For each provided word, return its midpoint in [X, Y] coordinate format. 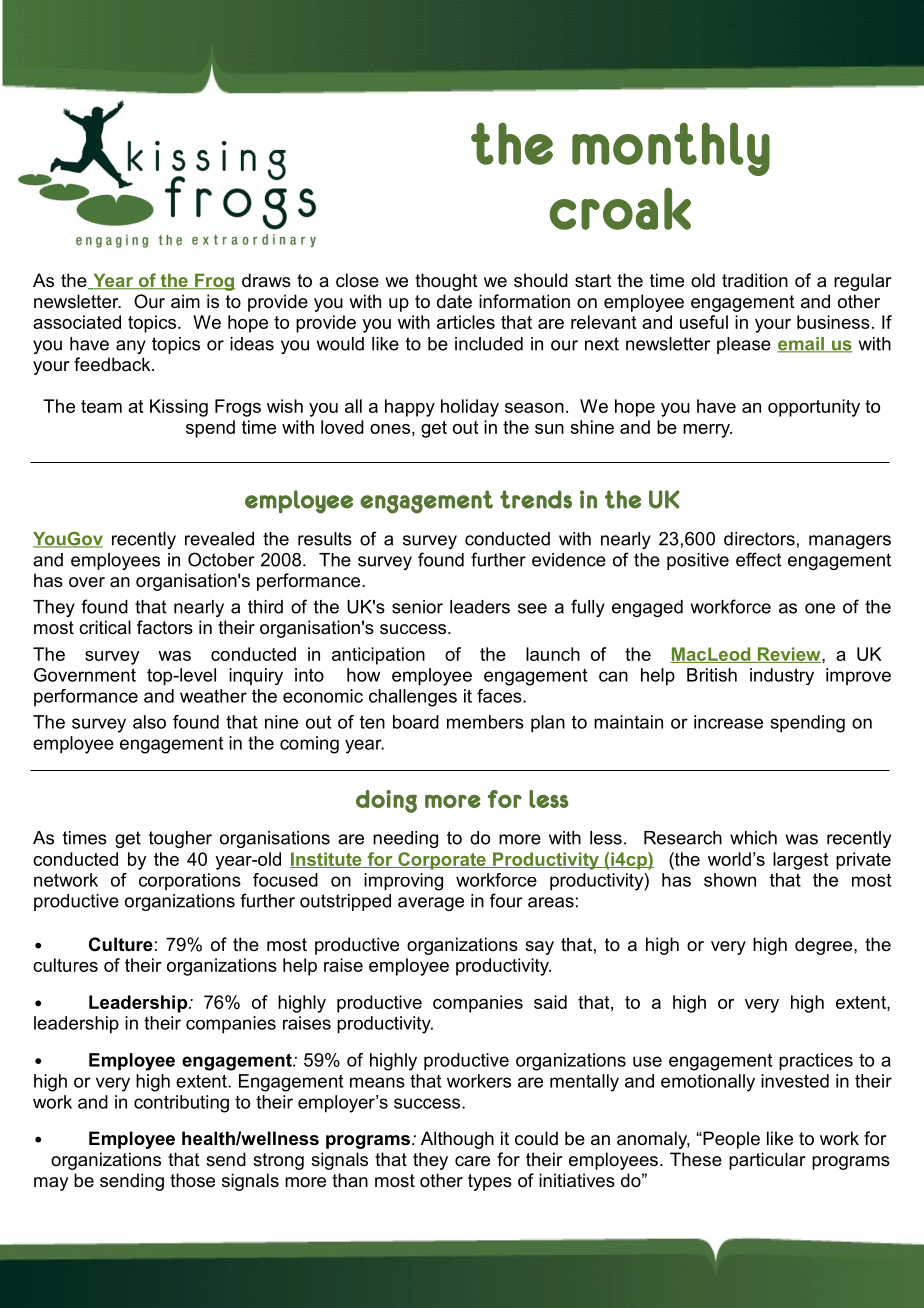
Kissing [179, 408]
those [192, 1180]
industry [782, 676]
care [472, 1161]
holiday [470, 408]
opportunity [814, 408]
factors [165, 627]
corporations [190, 881]
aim [185, 301]
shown [730, 880]
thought [446, 282]
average [431, 904]
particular [767, 1161]
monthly [671, 149]
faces [500, 696]
